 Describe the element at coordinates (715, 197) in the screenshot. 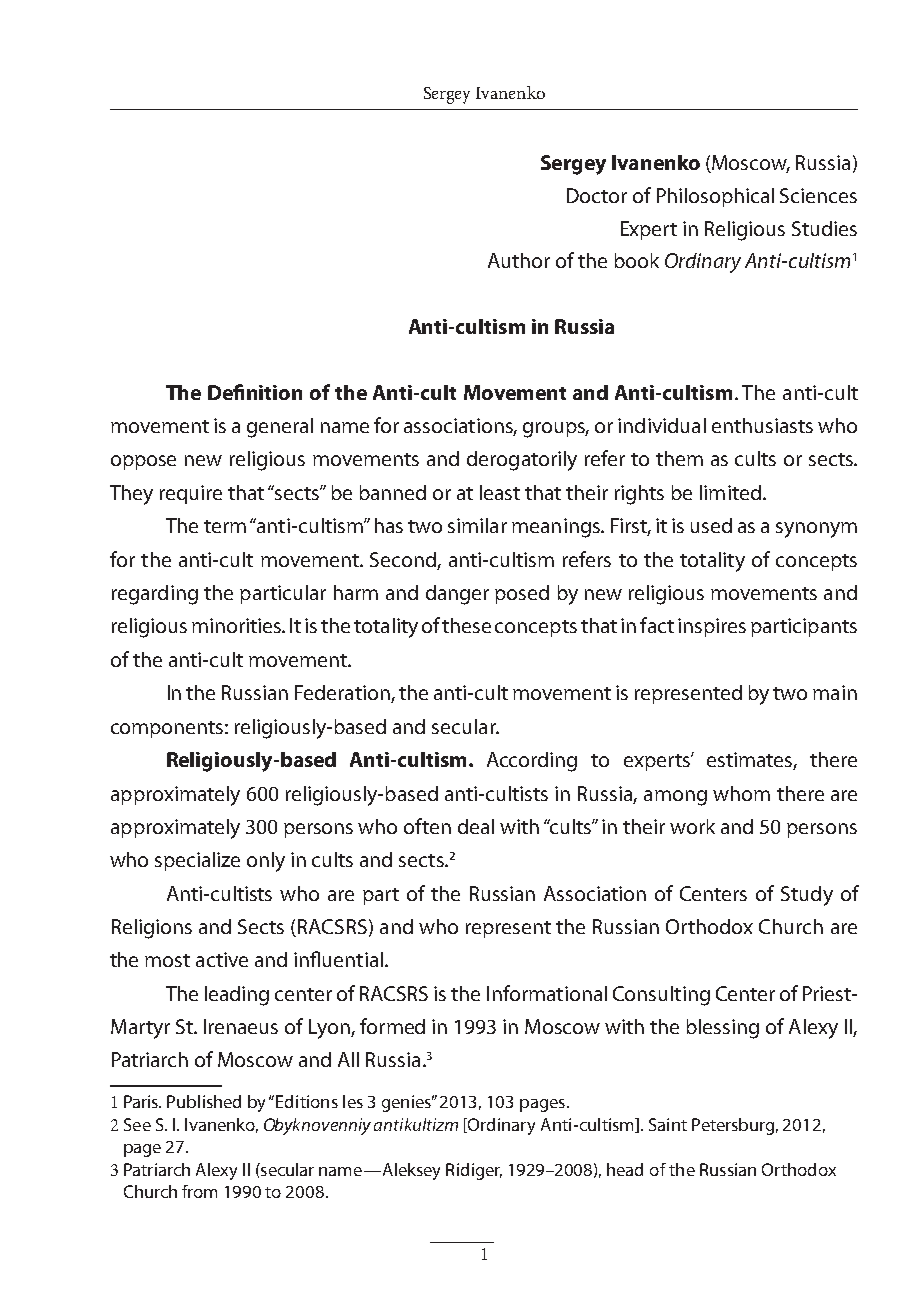

I see `Philosophical` at that location.
